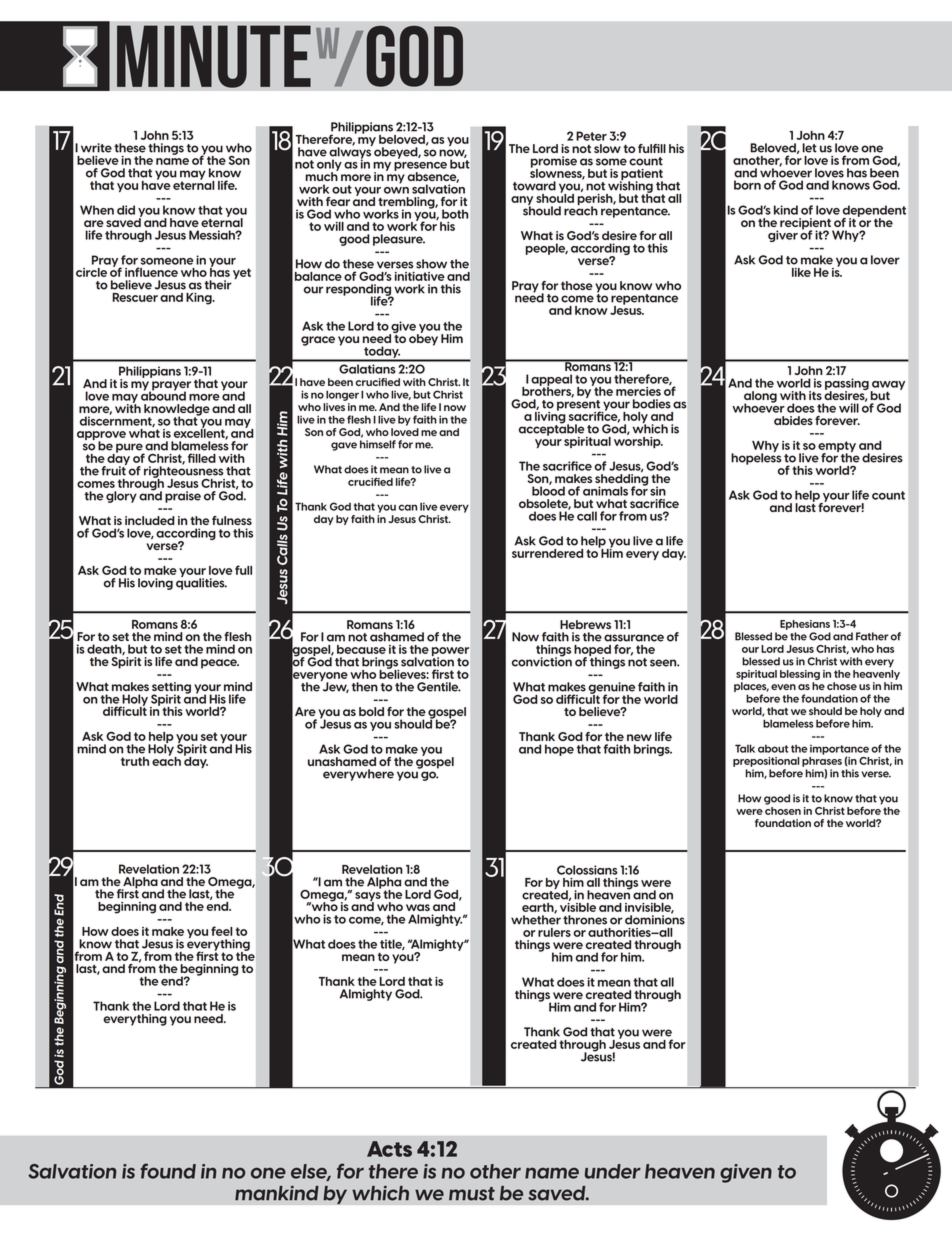 The image size is (952, 1233). Describe the element at coordinates (534, 186) in the screenshot. I see `toward` at that location.
